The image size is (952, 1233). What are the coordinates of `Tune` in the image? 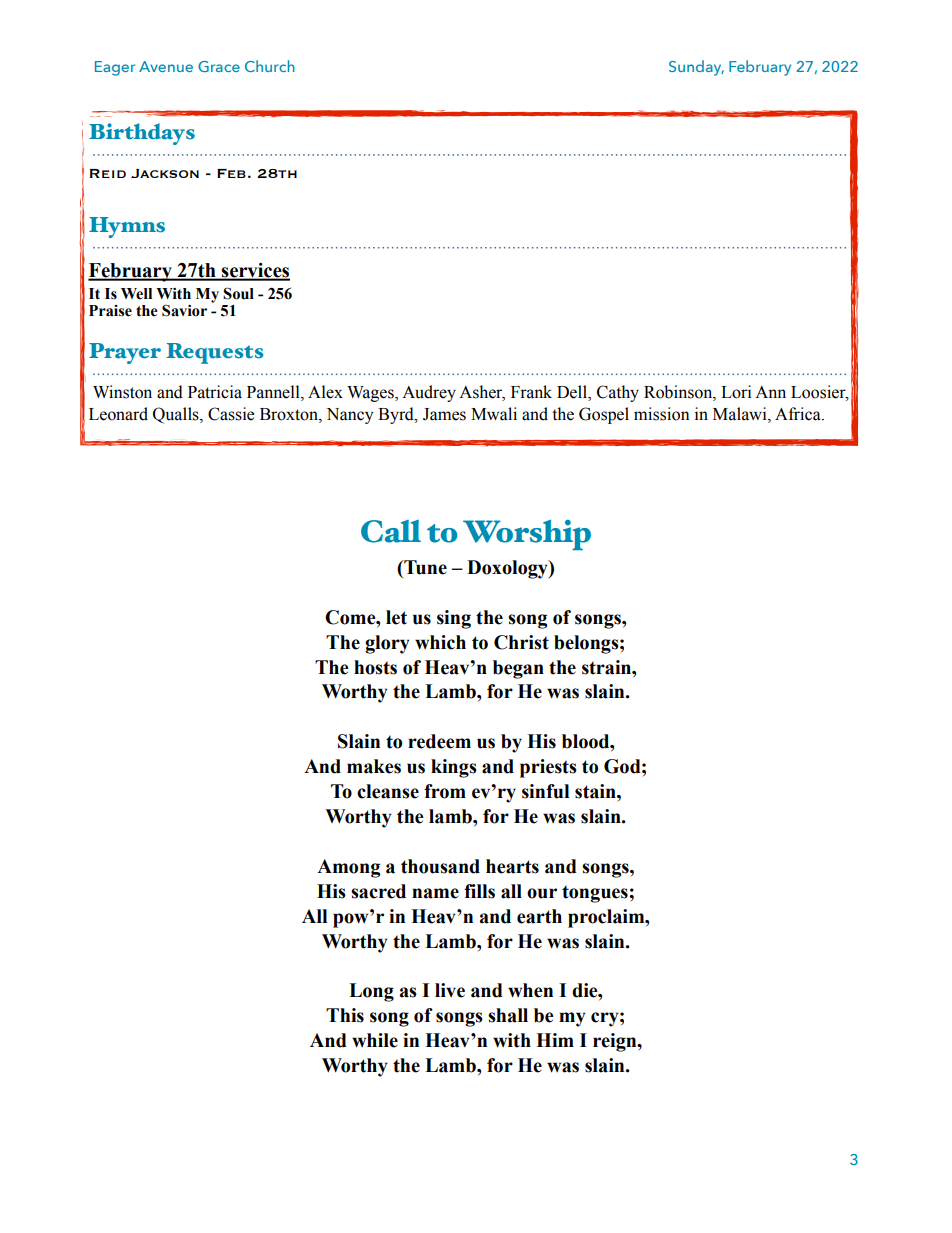 It's located at (424, 567).
